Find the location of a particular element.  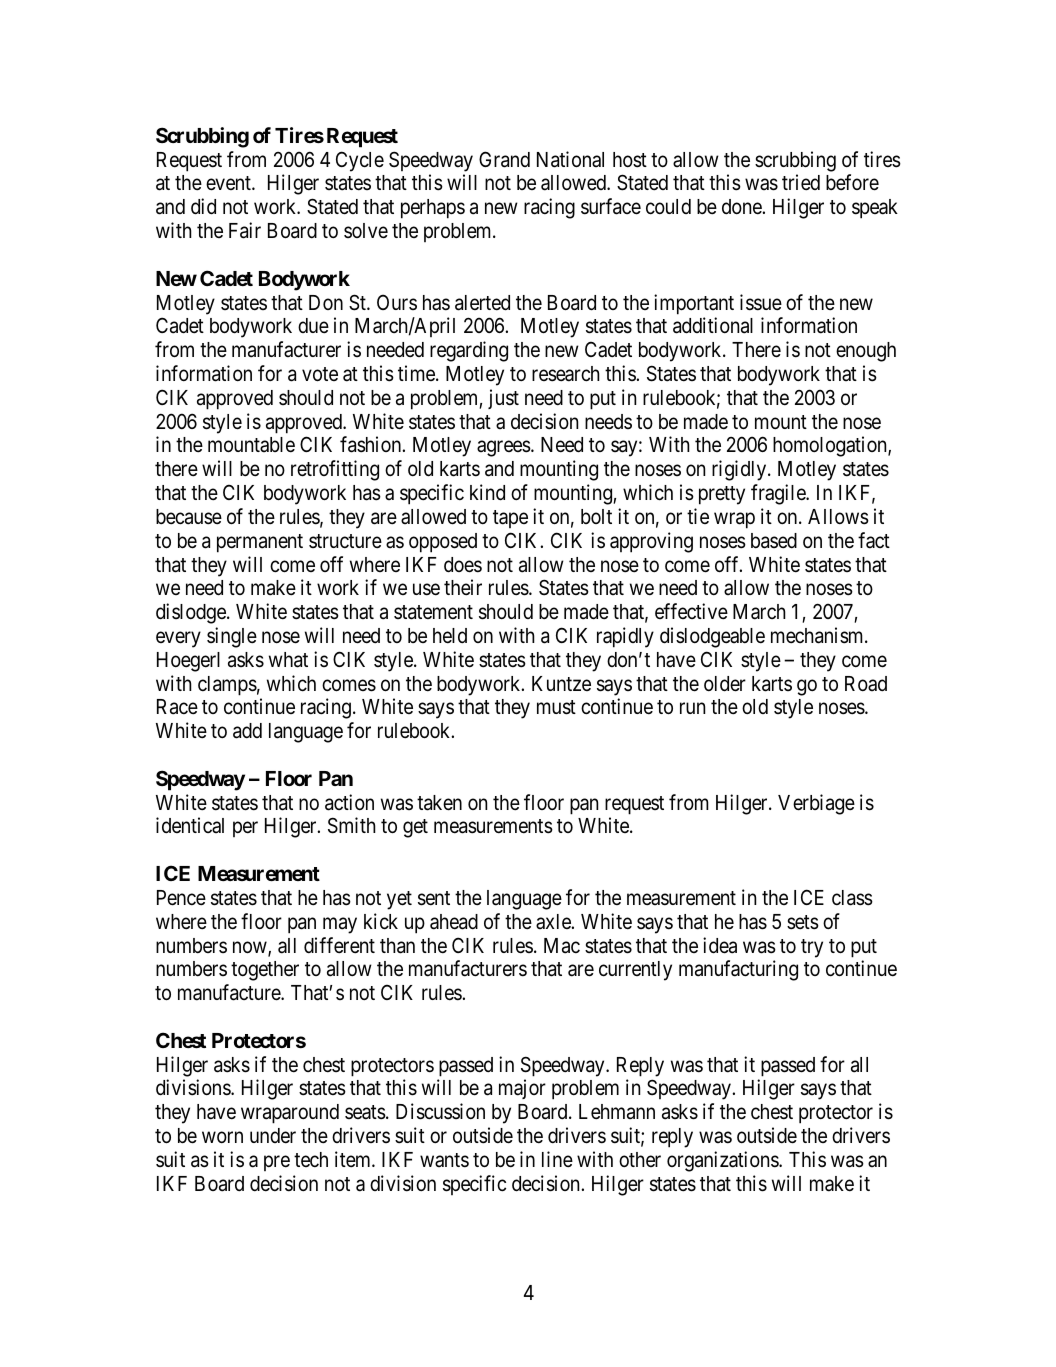

event is located at coordinates (229, 184).
